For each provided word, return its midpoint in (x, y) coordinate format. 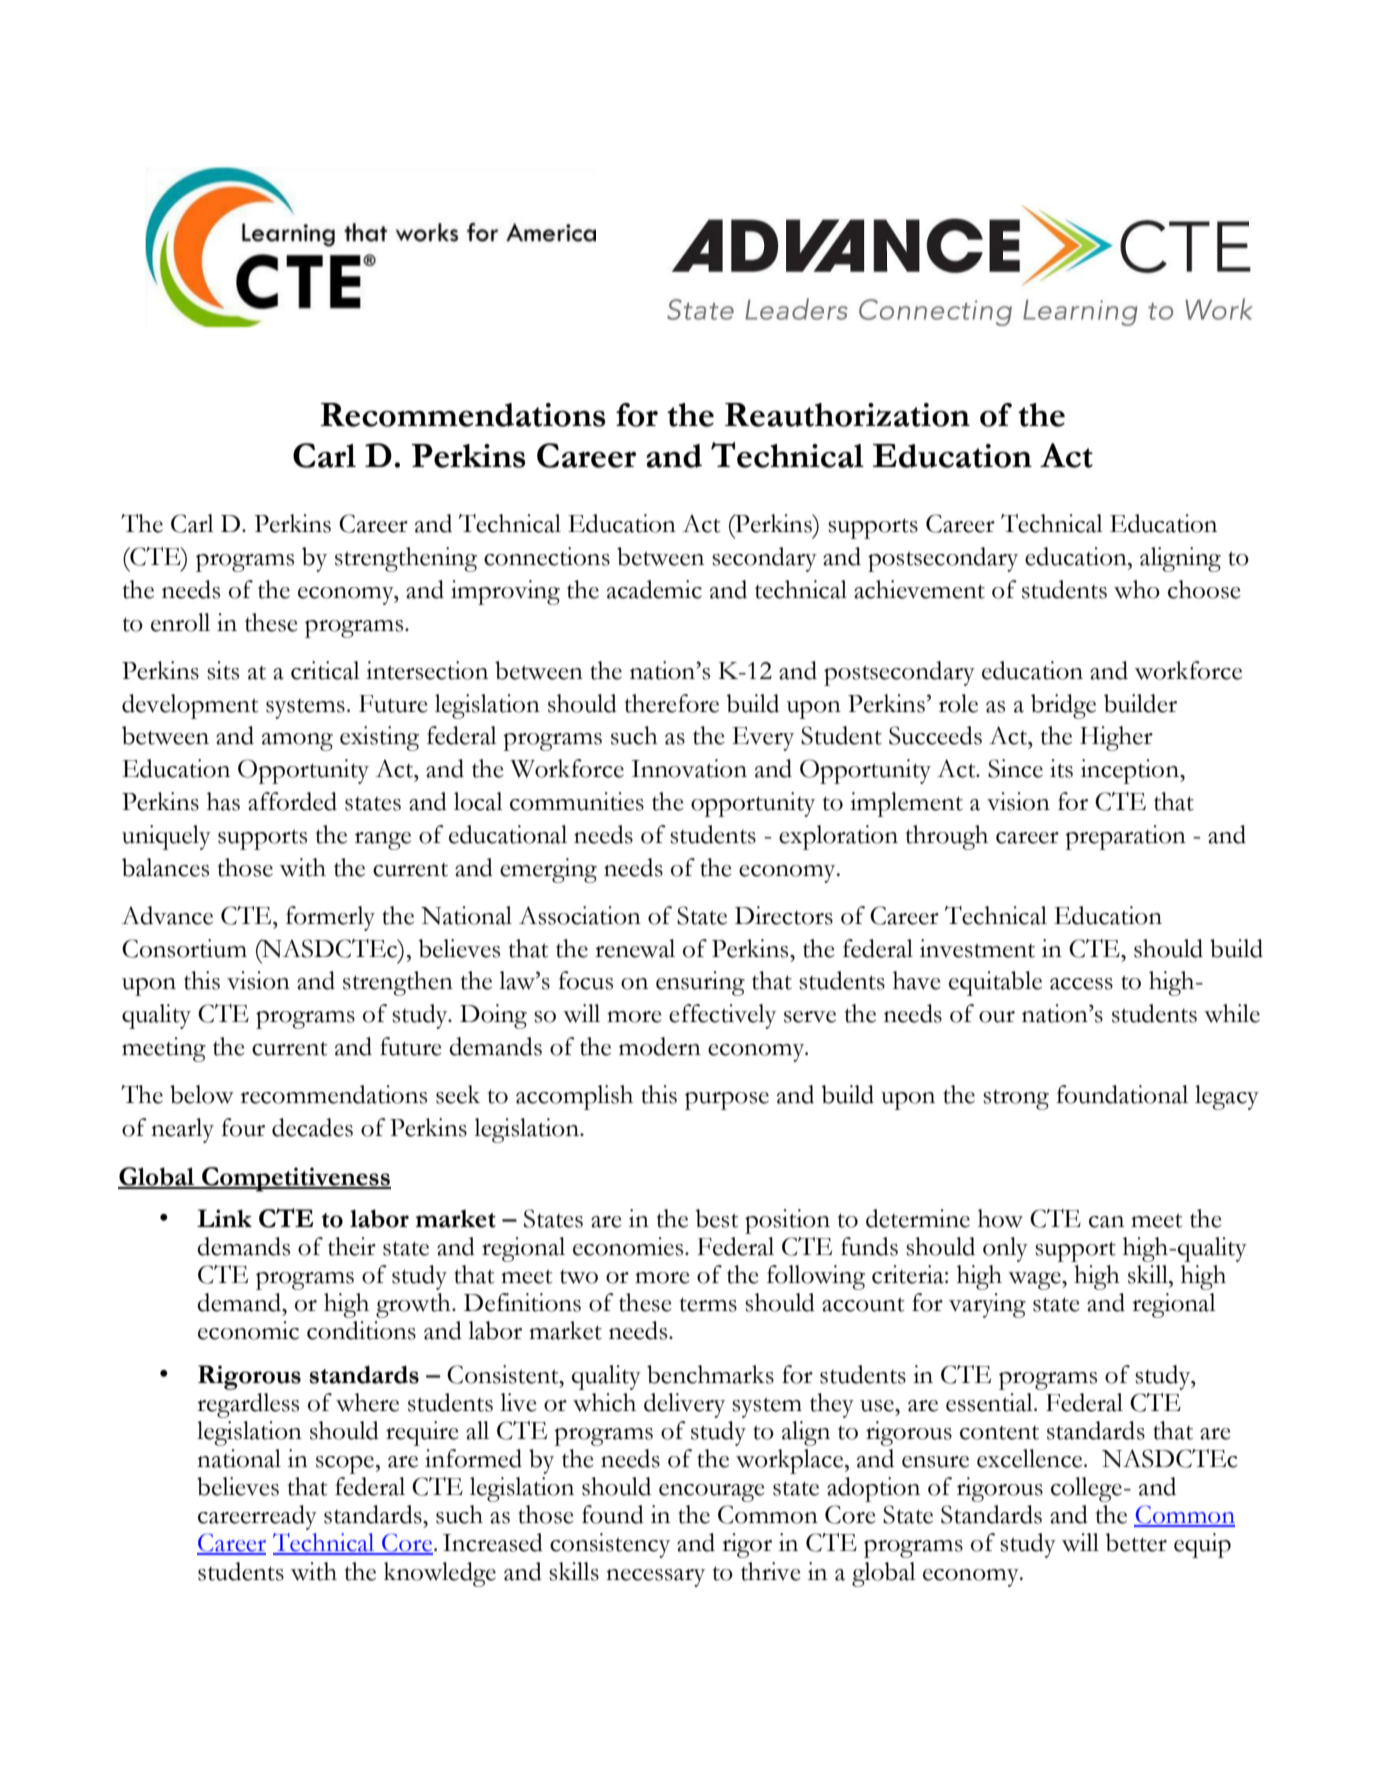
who (1137, 589)
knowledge (440, 1574)
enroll (180, 622)
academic (654, 589)
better (1136, 1542)
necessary (655, 1578)
